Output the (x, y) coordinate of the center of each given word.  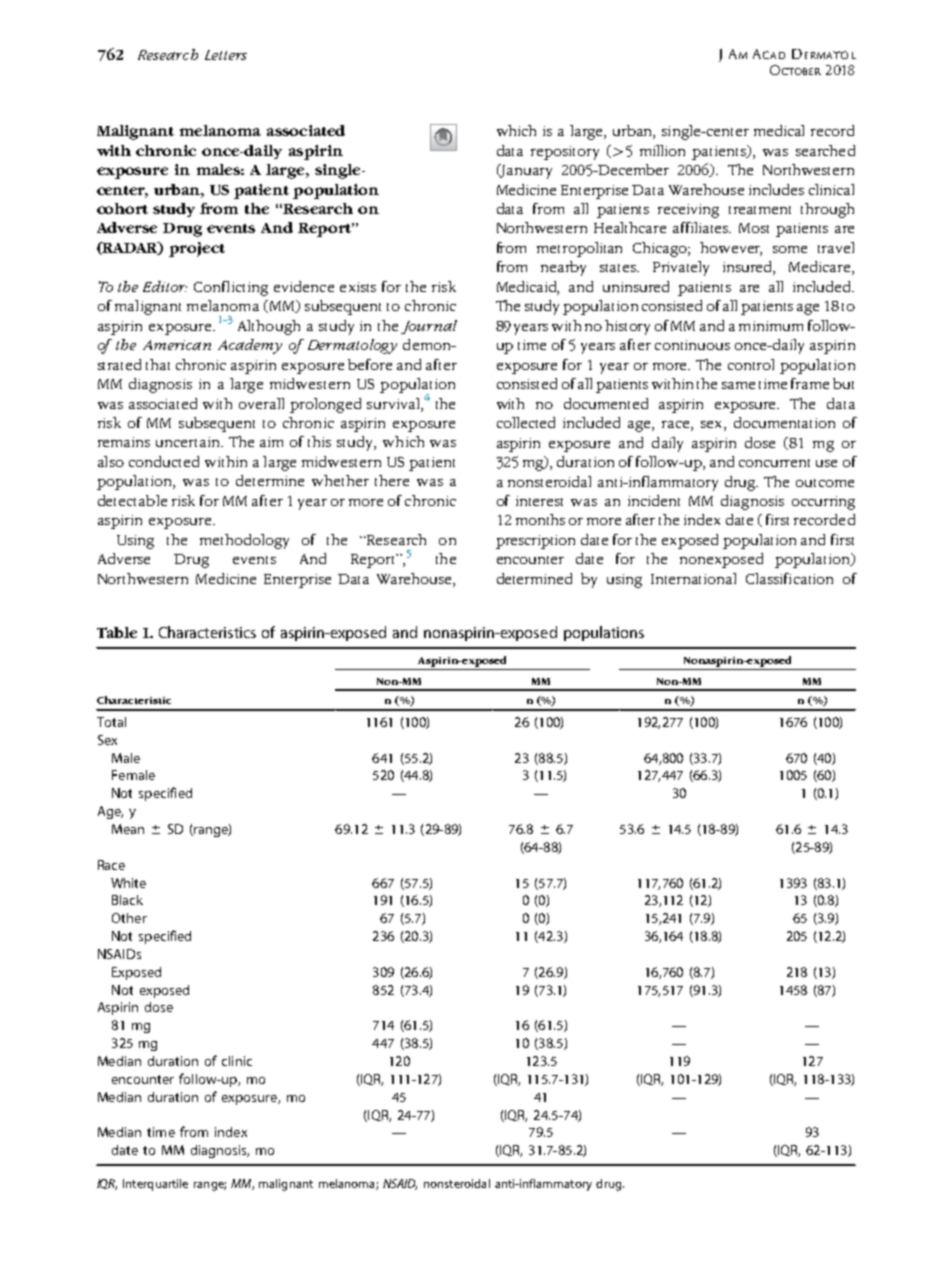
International (693, 578)
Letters (226, 55)
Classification (789, 578)
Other (129, 918)
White (128, 883)
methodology (244, 541)
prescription (535, 542)
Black (127, 900)
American (177, 345)
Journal (429, 327)
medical (779, 130)
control (751, 364)
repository (565, 153)
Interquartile (155, 1185)
